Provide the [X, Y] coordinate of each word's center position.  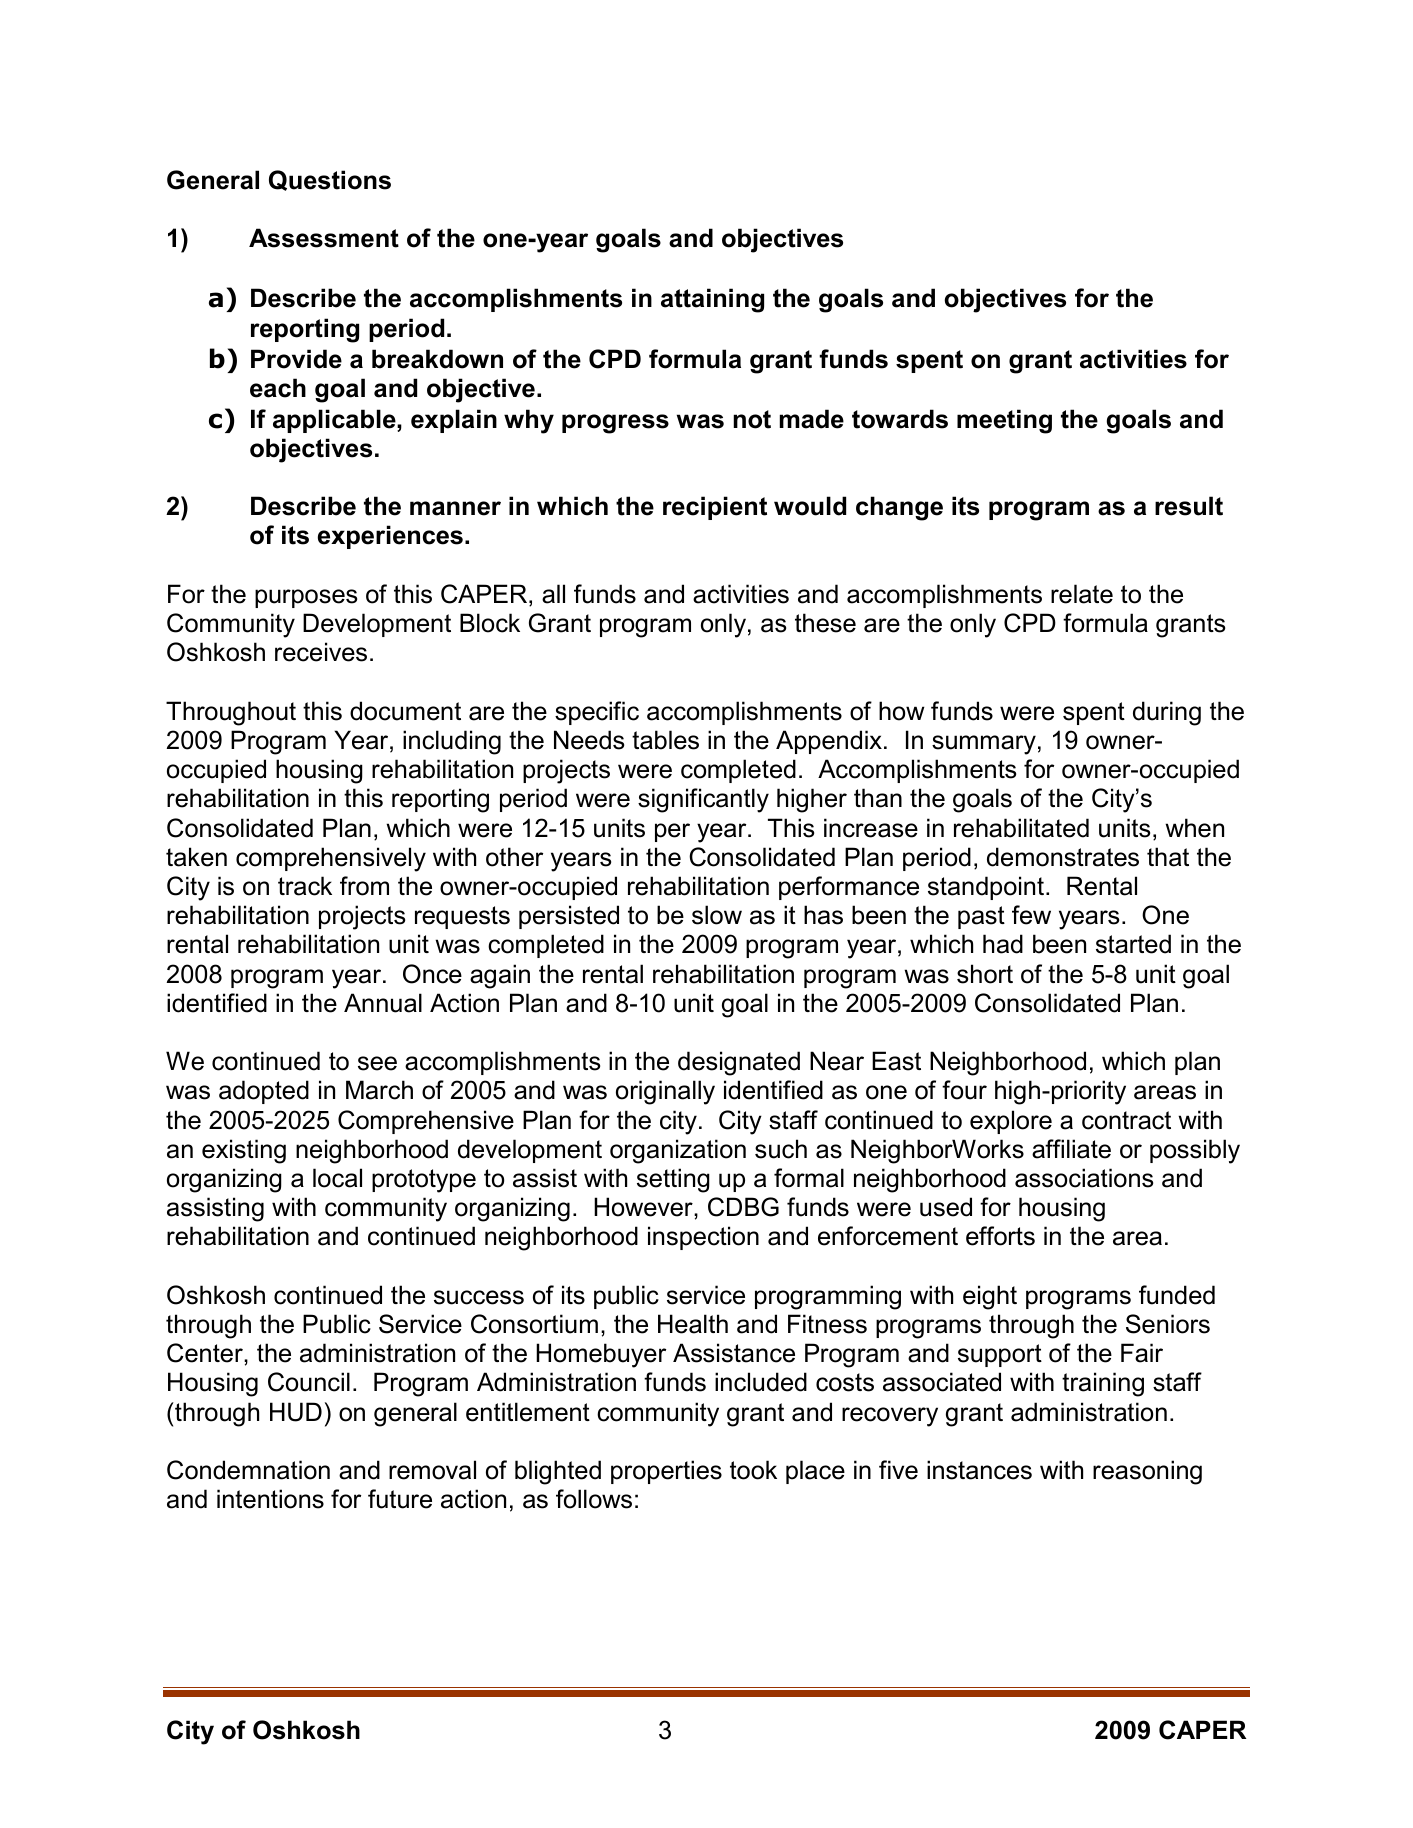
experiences [390, 537]
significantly [703, 800]
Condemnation [248, 1470]
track [305, 886]
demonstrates [1063, 857]
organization [678, 1151]
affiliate [1071, 1149]
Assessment [324, 238]
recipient [715, 508]
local [337, 1178]
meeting [1004, 421]
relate [1082, 594]
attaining [712, 300]
